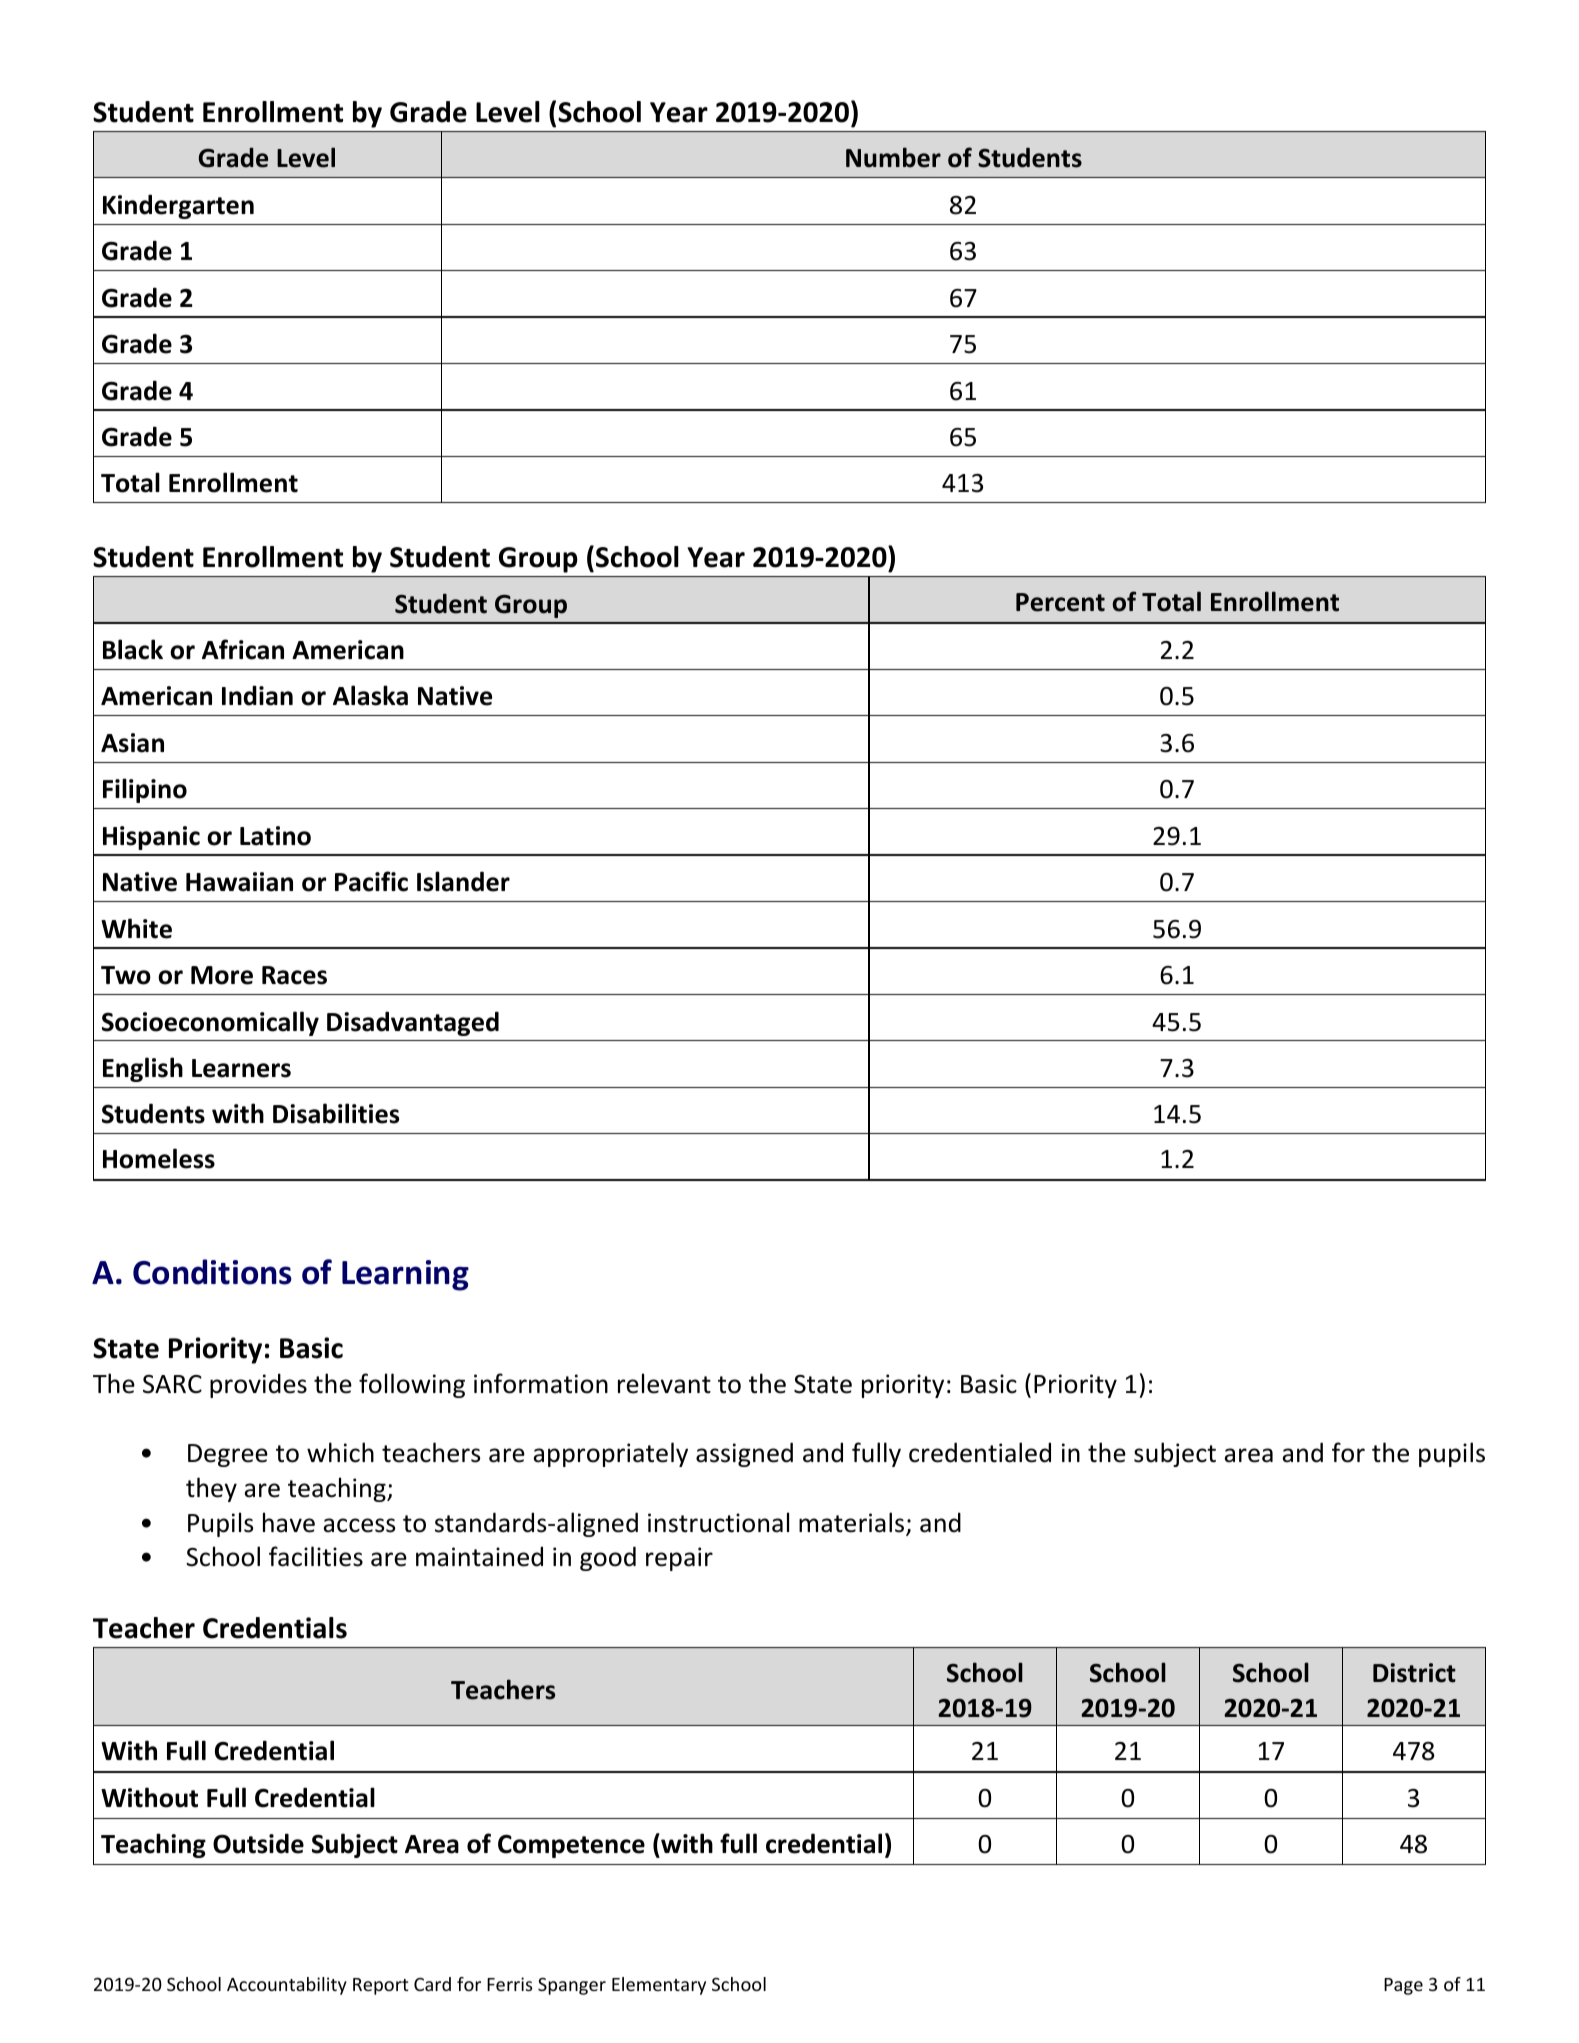 Image resolution: width=1579 pixels, height=2043 pixels. Describe the element at coordinates (893, 157) in the screenshot. I see `Number` at that location.
